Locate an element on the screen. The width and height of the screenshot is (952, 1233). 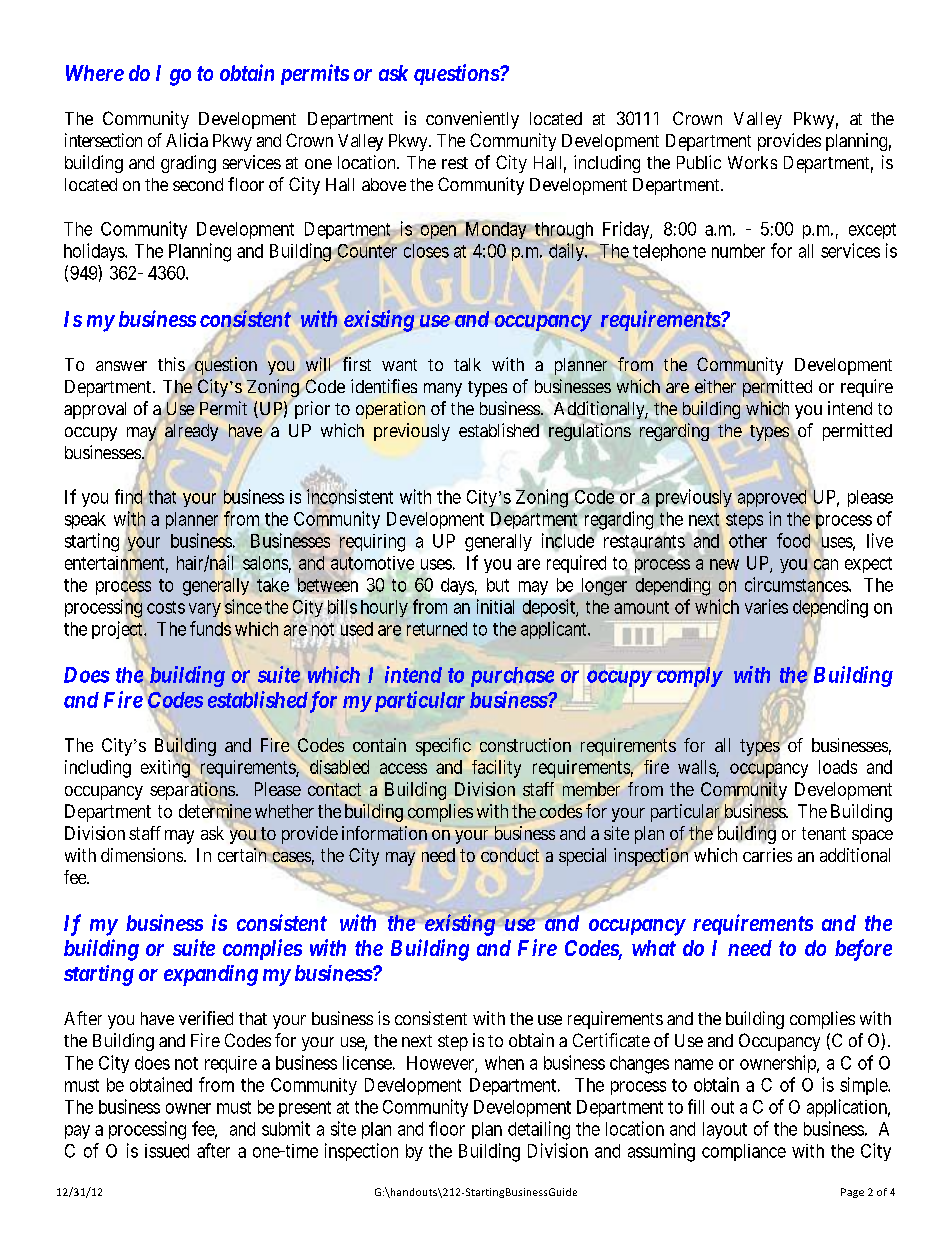
Alicia is located at coordinates (187, 140).
